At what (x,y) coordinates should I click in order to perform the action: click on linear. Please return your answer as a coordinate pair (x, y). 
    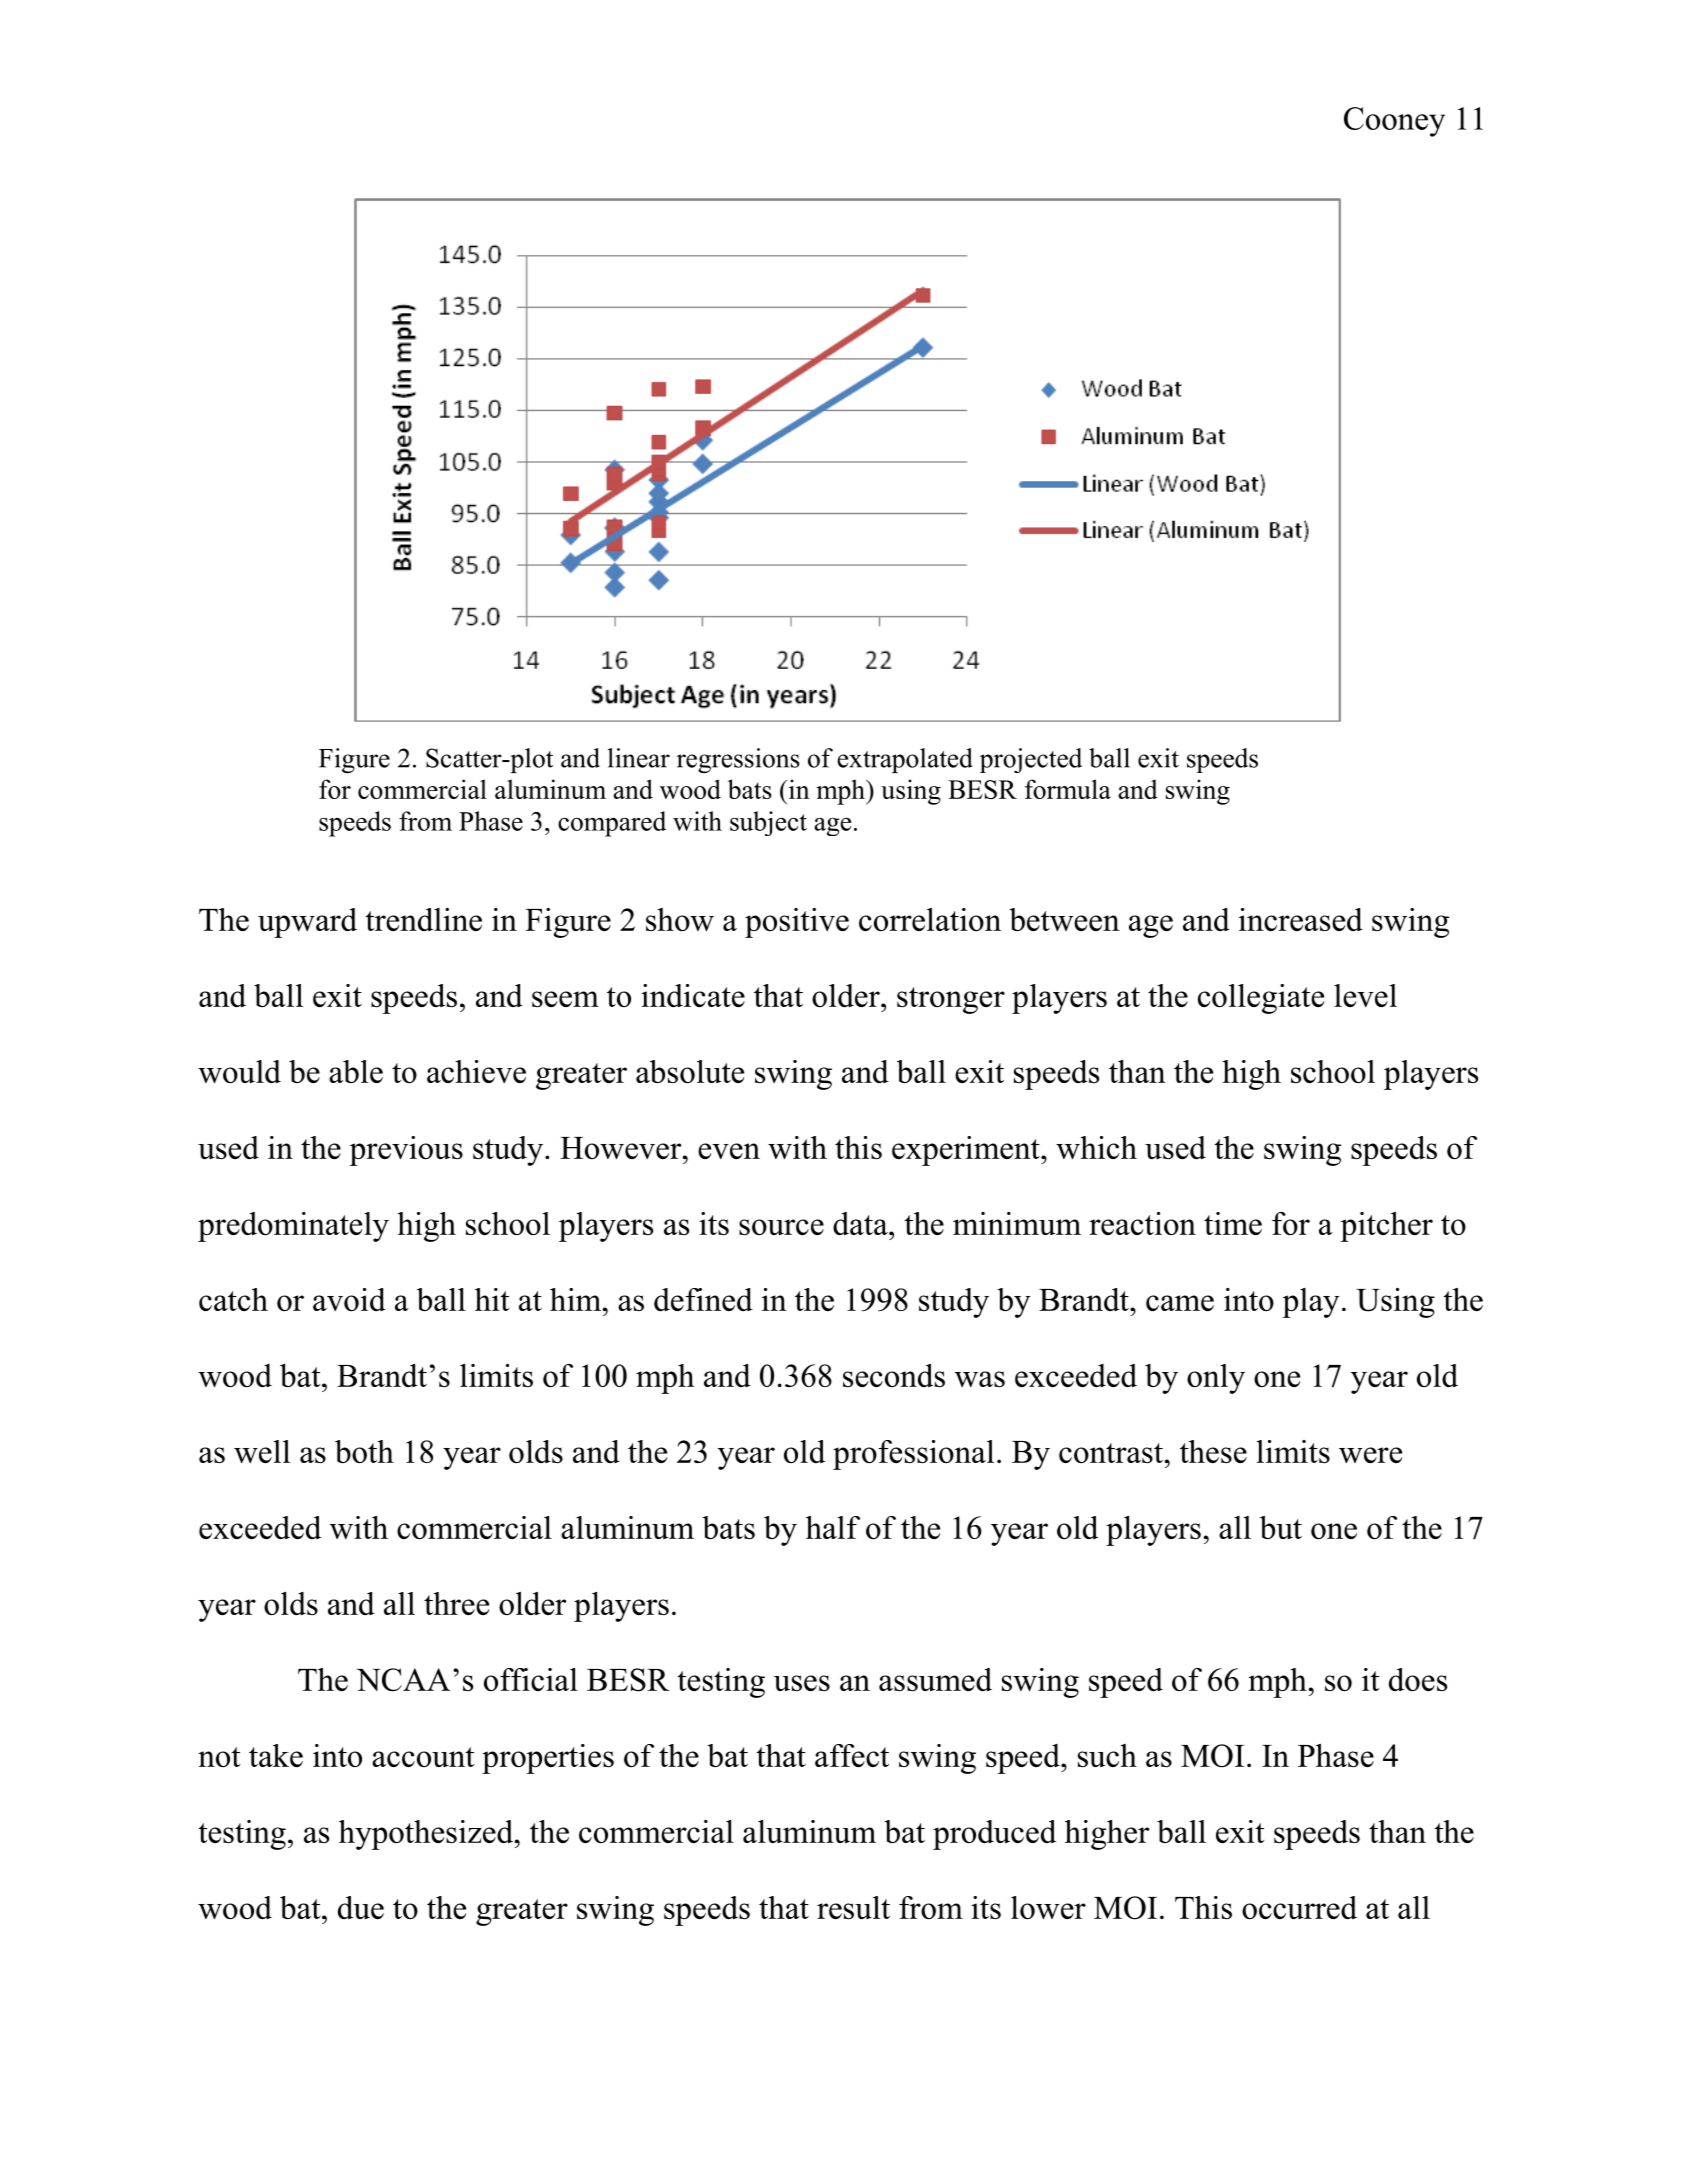
    Looking at the image, I should click on (639, 758).
